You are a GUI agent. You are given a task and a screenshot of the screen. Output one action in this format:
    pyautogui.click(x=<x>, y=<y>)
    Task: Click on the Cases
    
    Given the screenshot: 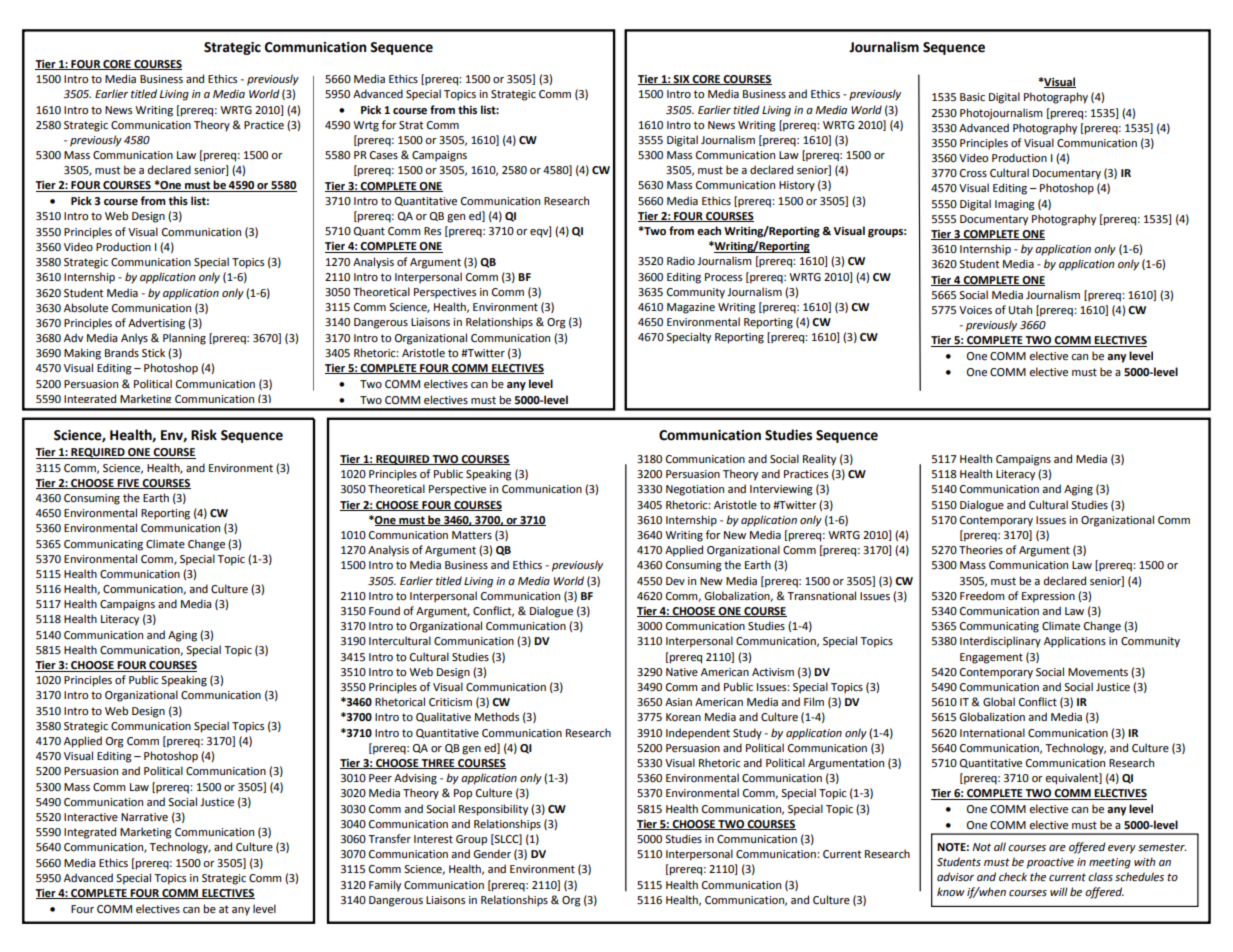 What is the action you would take?
    pyautogui.click(x=384, y=155)
